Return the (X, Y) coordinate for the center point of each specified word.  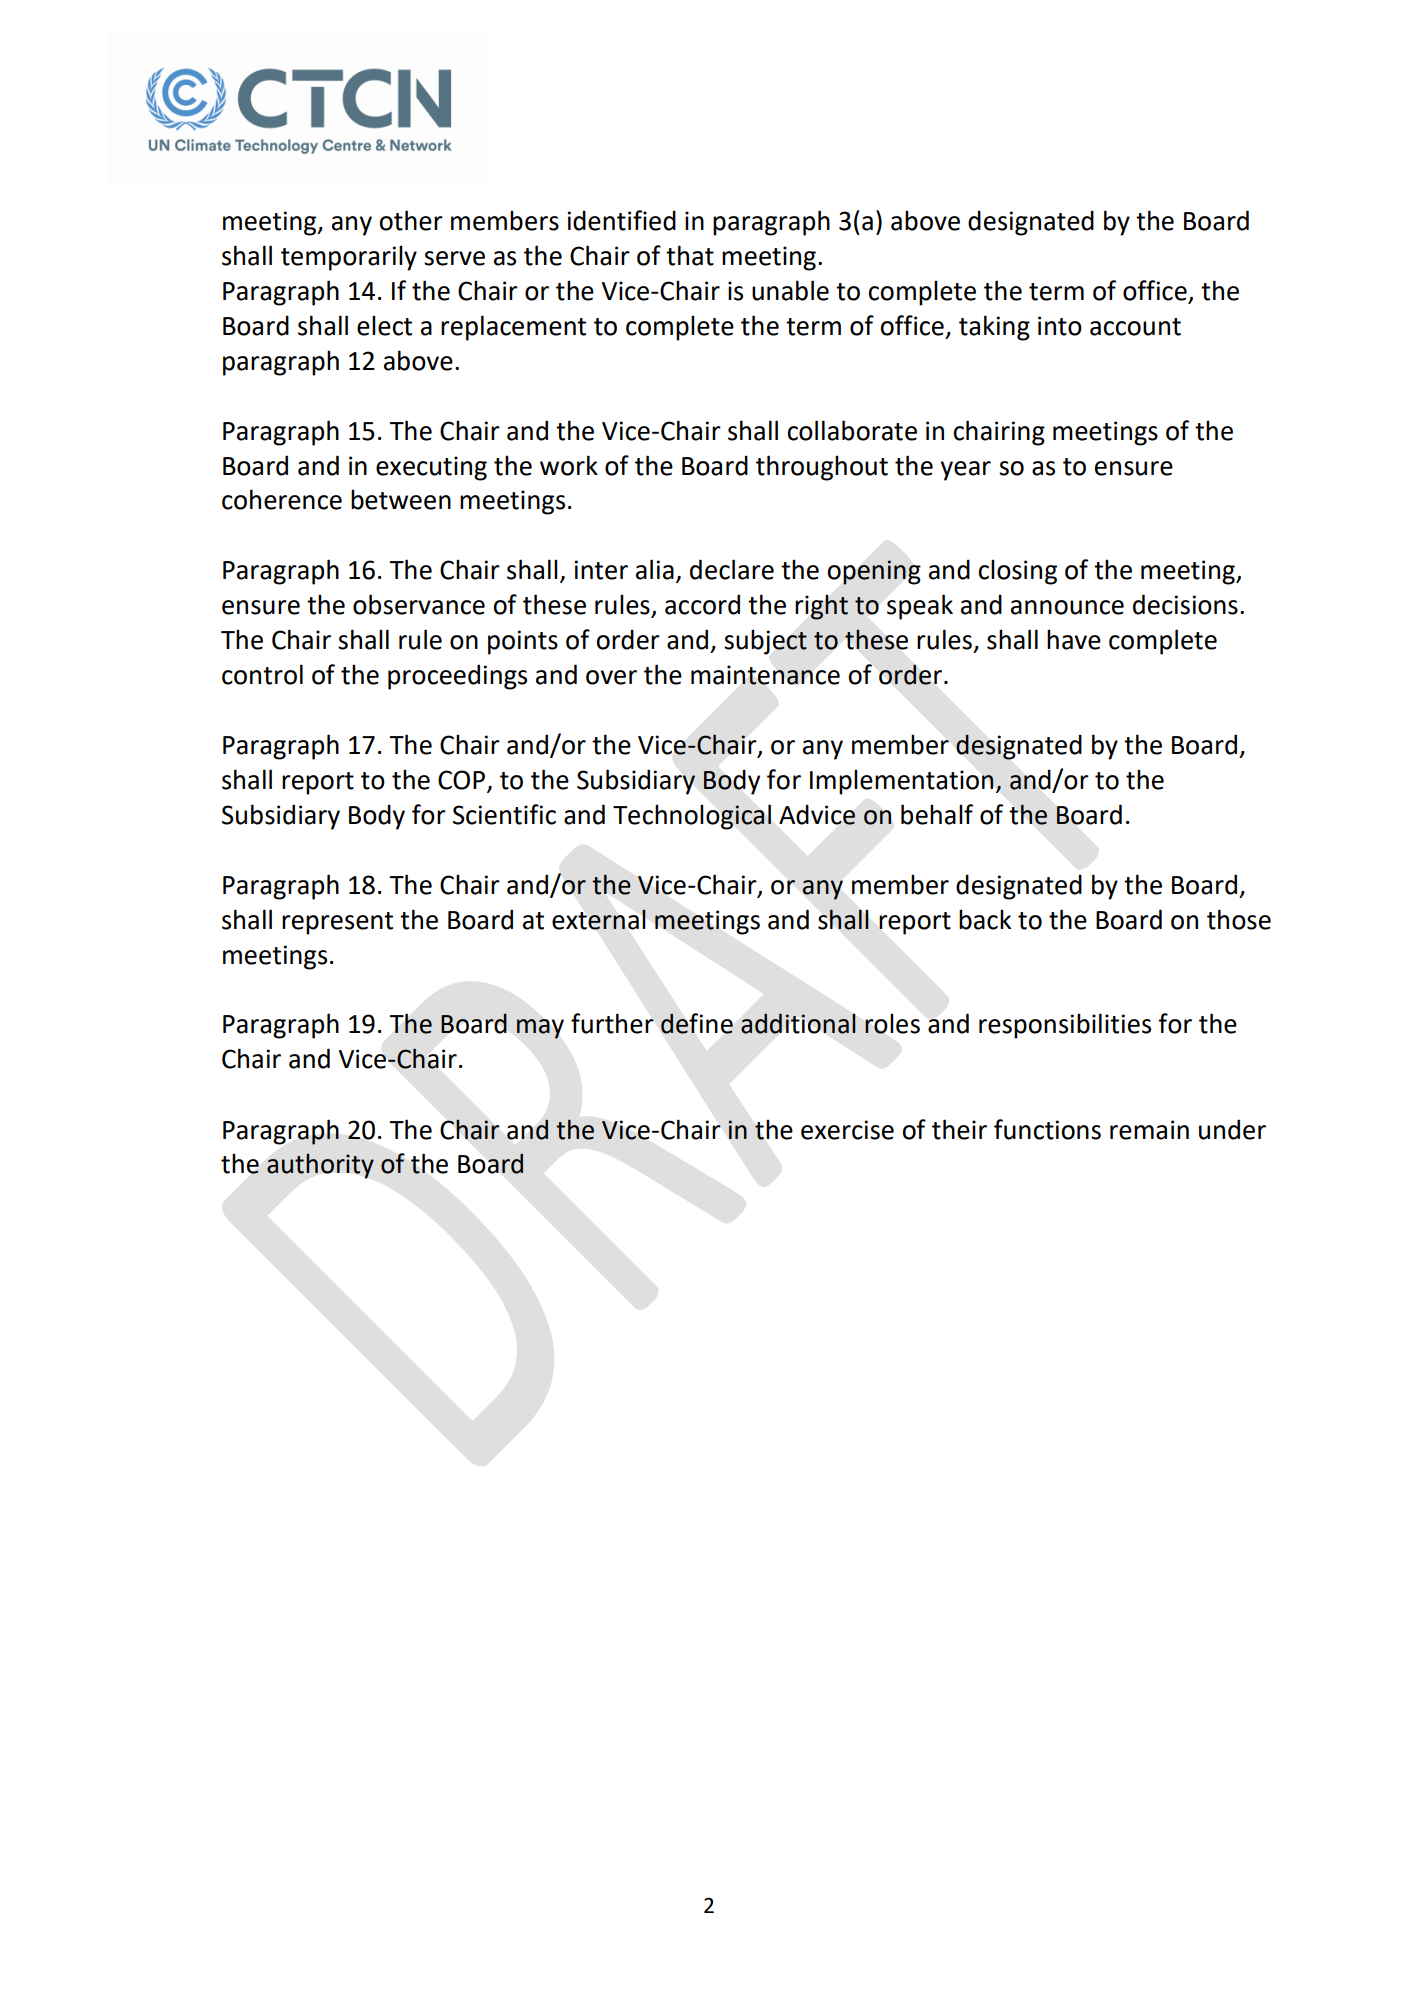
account (1135, 327)
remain (1149, 1130)
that (690, 255)
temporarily (349, 258)
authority (320, 1166)
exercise (847, 1130)
